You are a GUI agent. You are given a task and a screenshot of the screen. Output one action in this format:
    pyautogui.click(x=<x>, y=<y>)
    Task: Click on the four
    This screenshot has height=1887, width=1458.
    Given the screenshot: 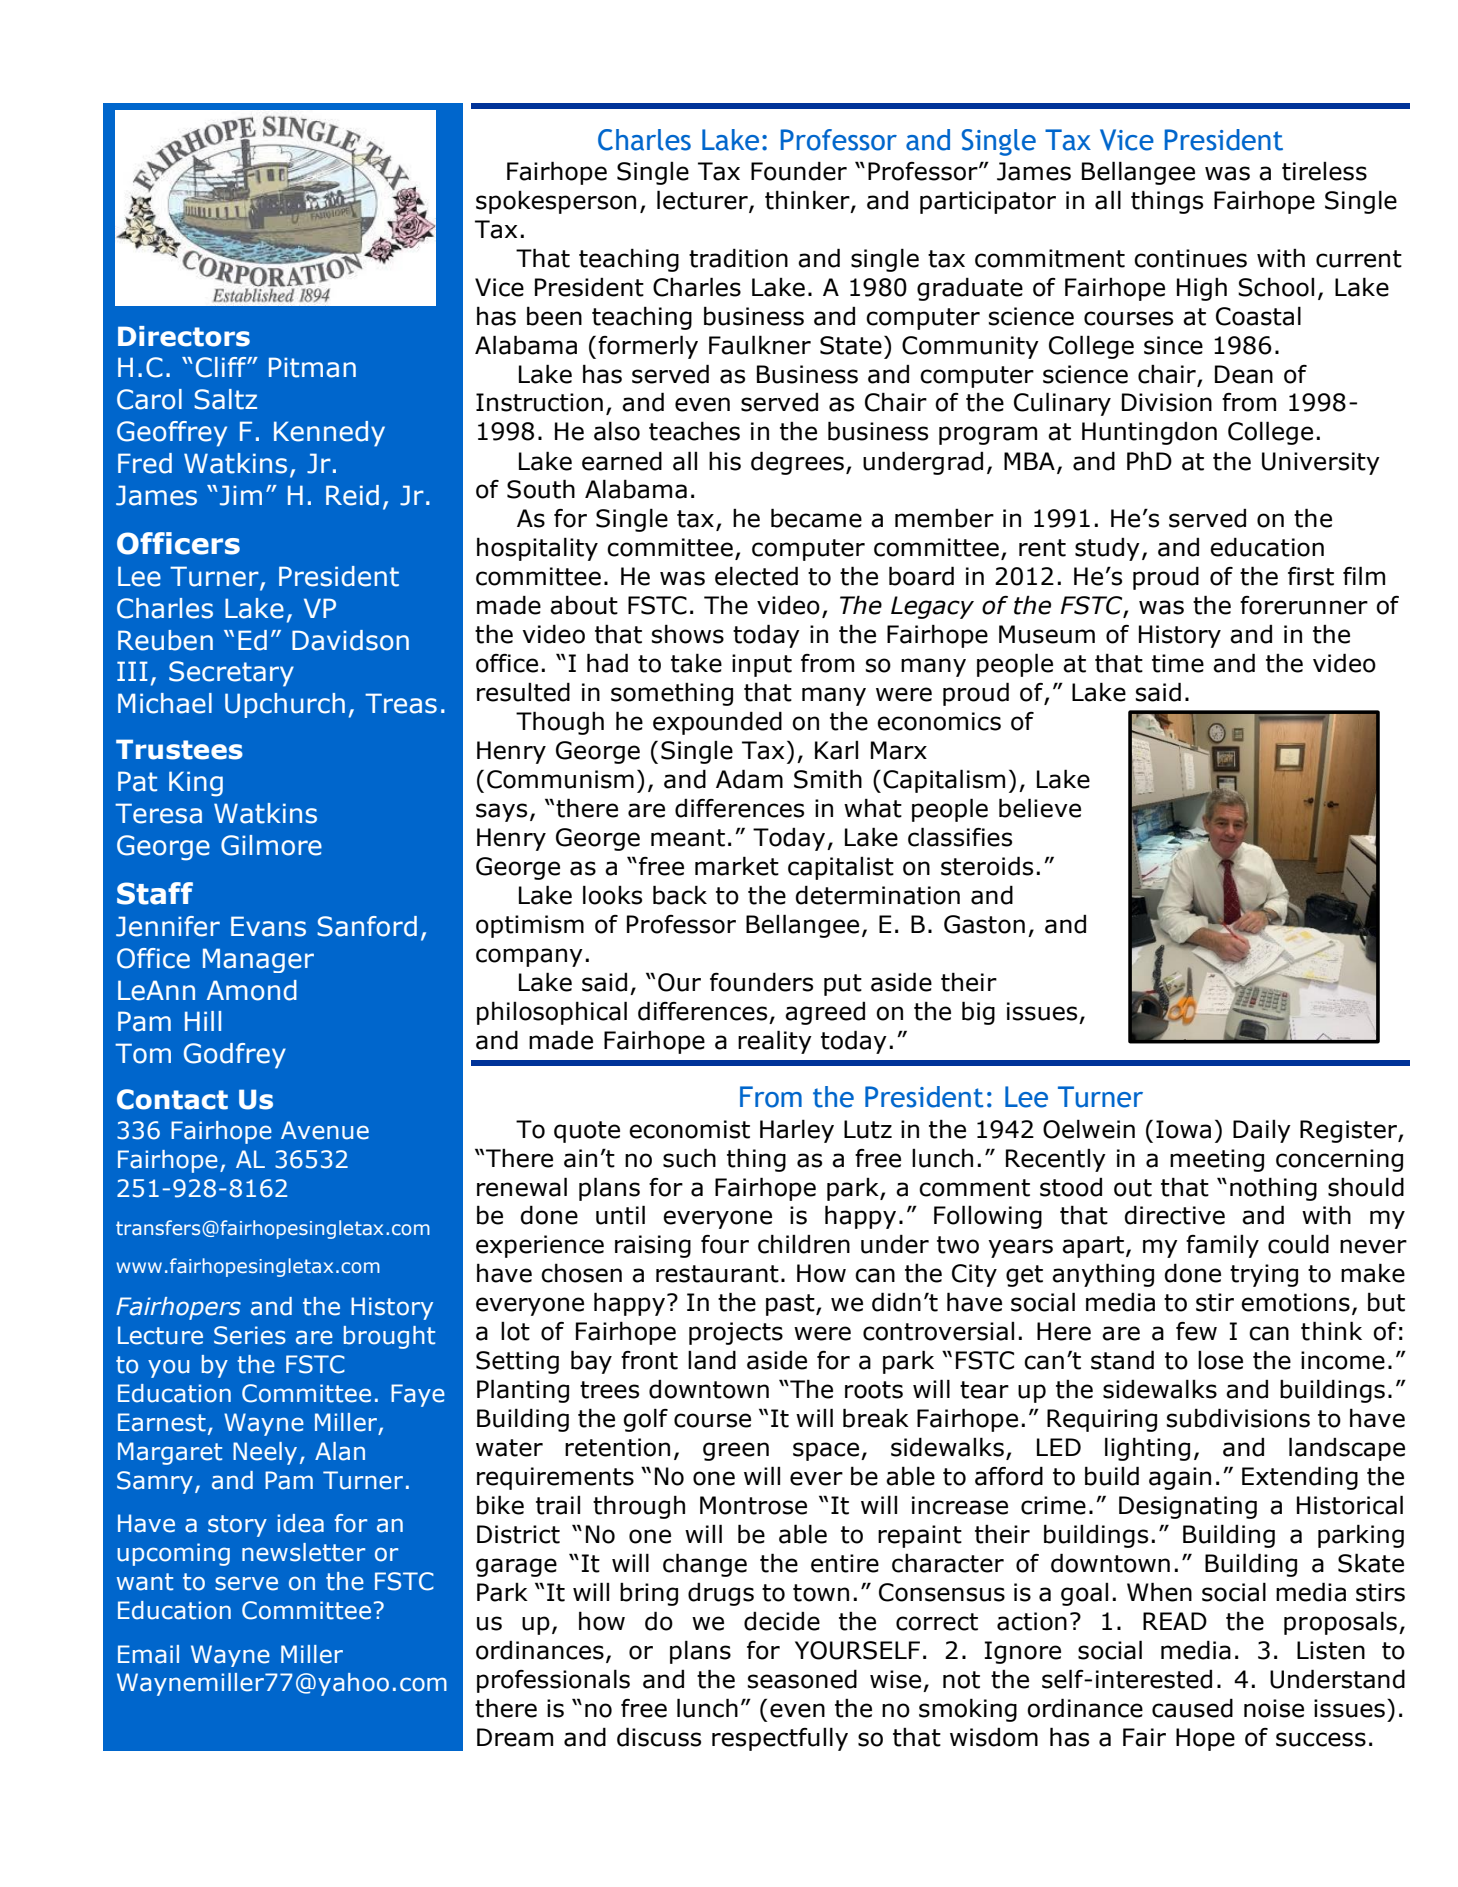 What is the action you would take?
    pyautogui.click(x=725, y=1244)
